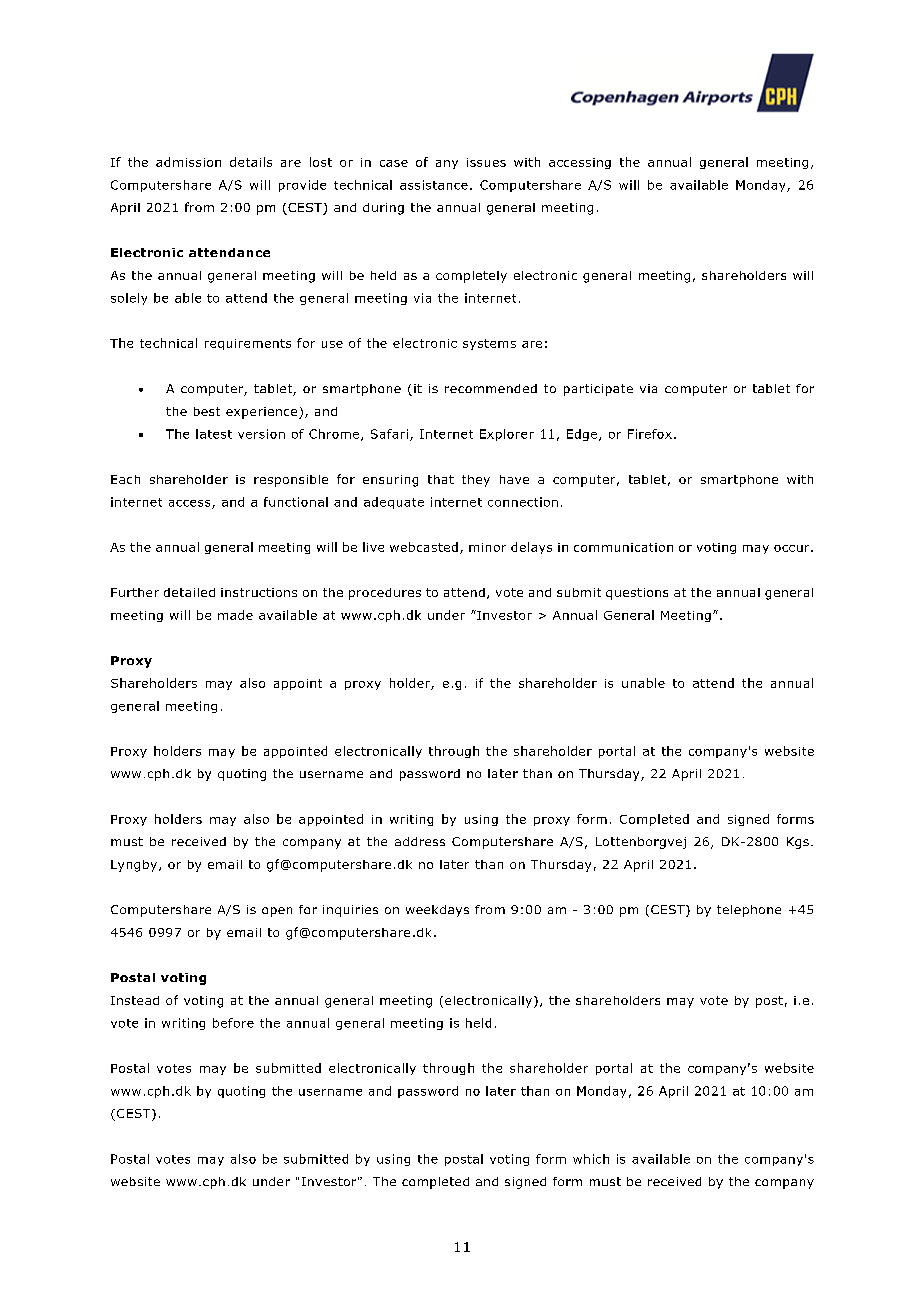 The height and width of the page is (1308, 924). Describe the element at coordinates (749, 911) in the page. I see `telephone` at that location.
